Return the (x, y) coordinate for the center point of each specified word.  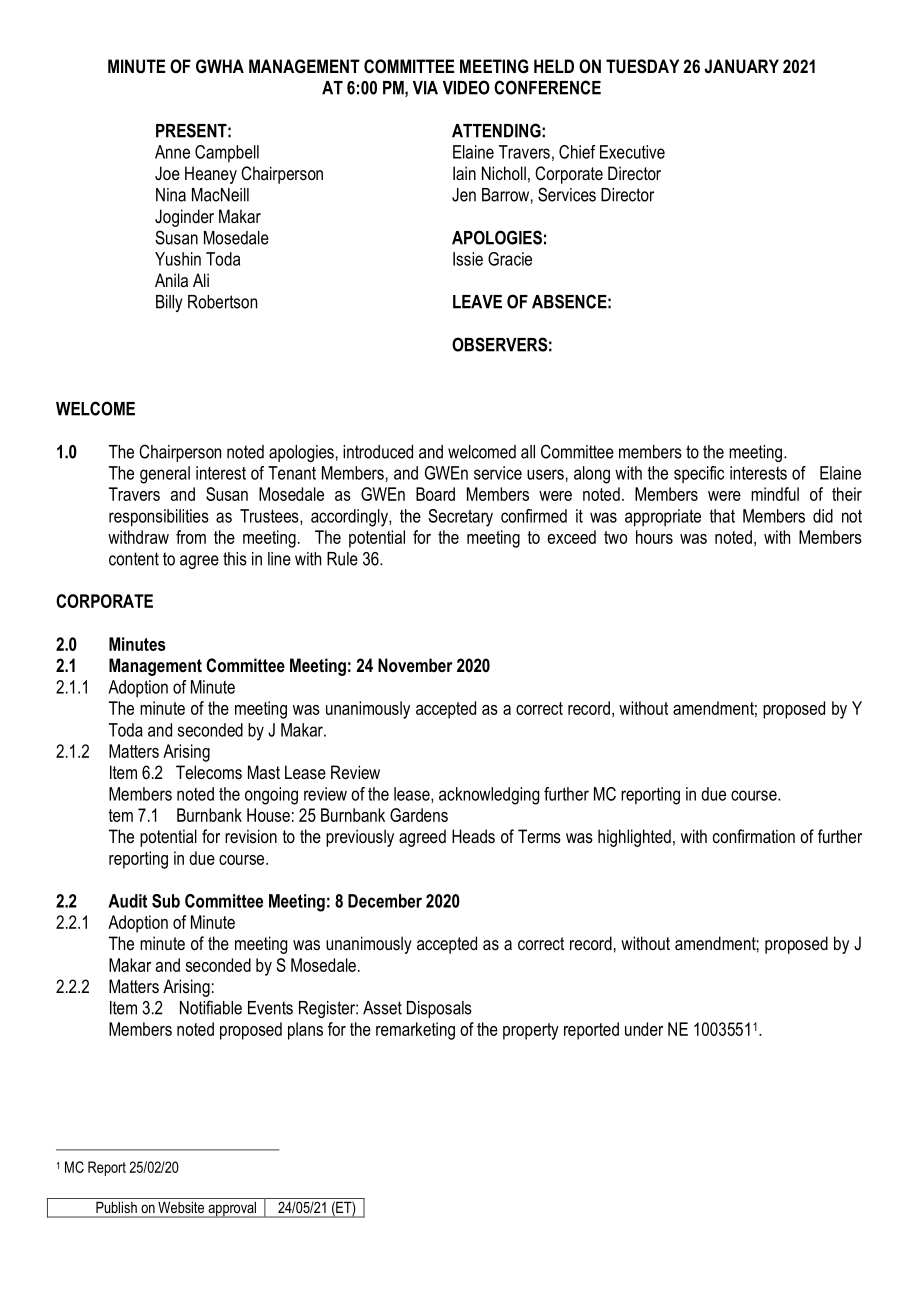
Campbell (227, 153)
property (531, 1031)
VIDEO (466, 87)
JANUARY (741, 66)
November (415, 665)
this (235, 559)
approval (232, 1210)
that (722, 516)
